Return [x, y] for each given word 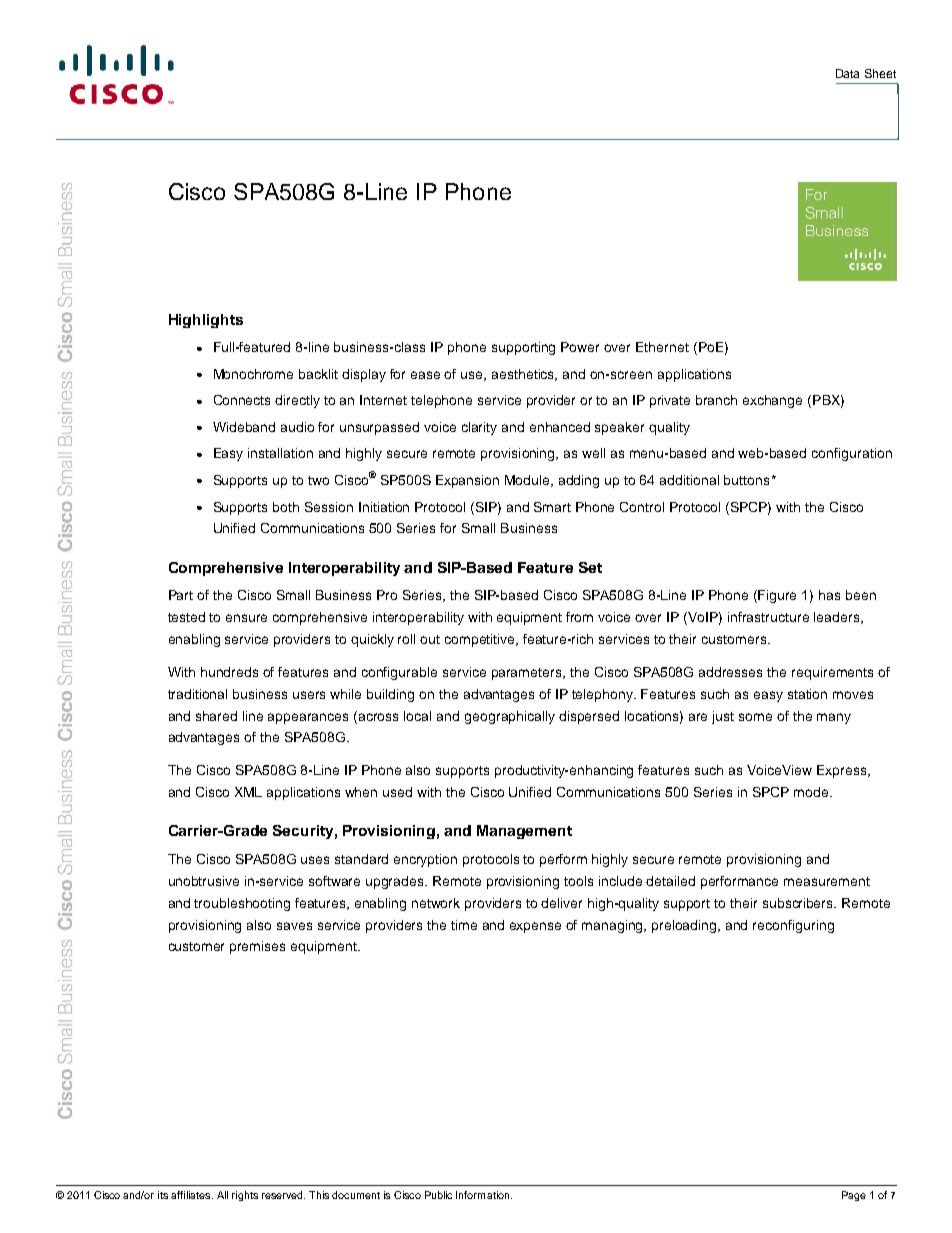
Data [847, 73]
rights [245, 1196]
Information [484, 1195]
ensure [246, 618]
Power [580, 347]
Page [854, 1196]
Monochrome [253, 374]
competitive [481, 640]
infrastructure [768, 617]
